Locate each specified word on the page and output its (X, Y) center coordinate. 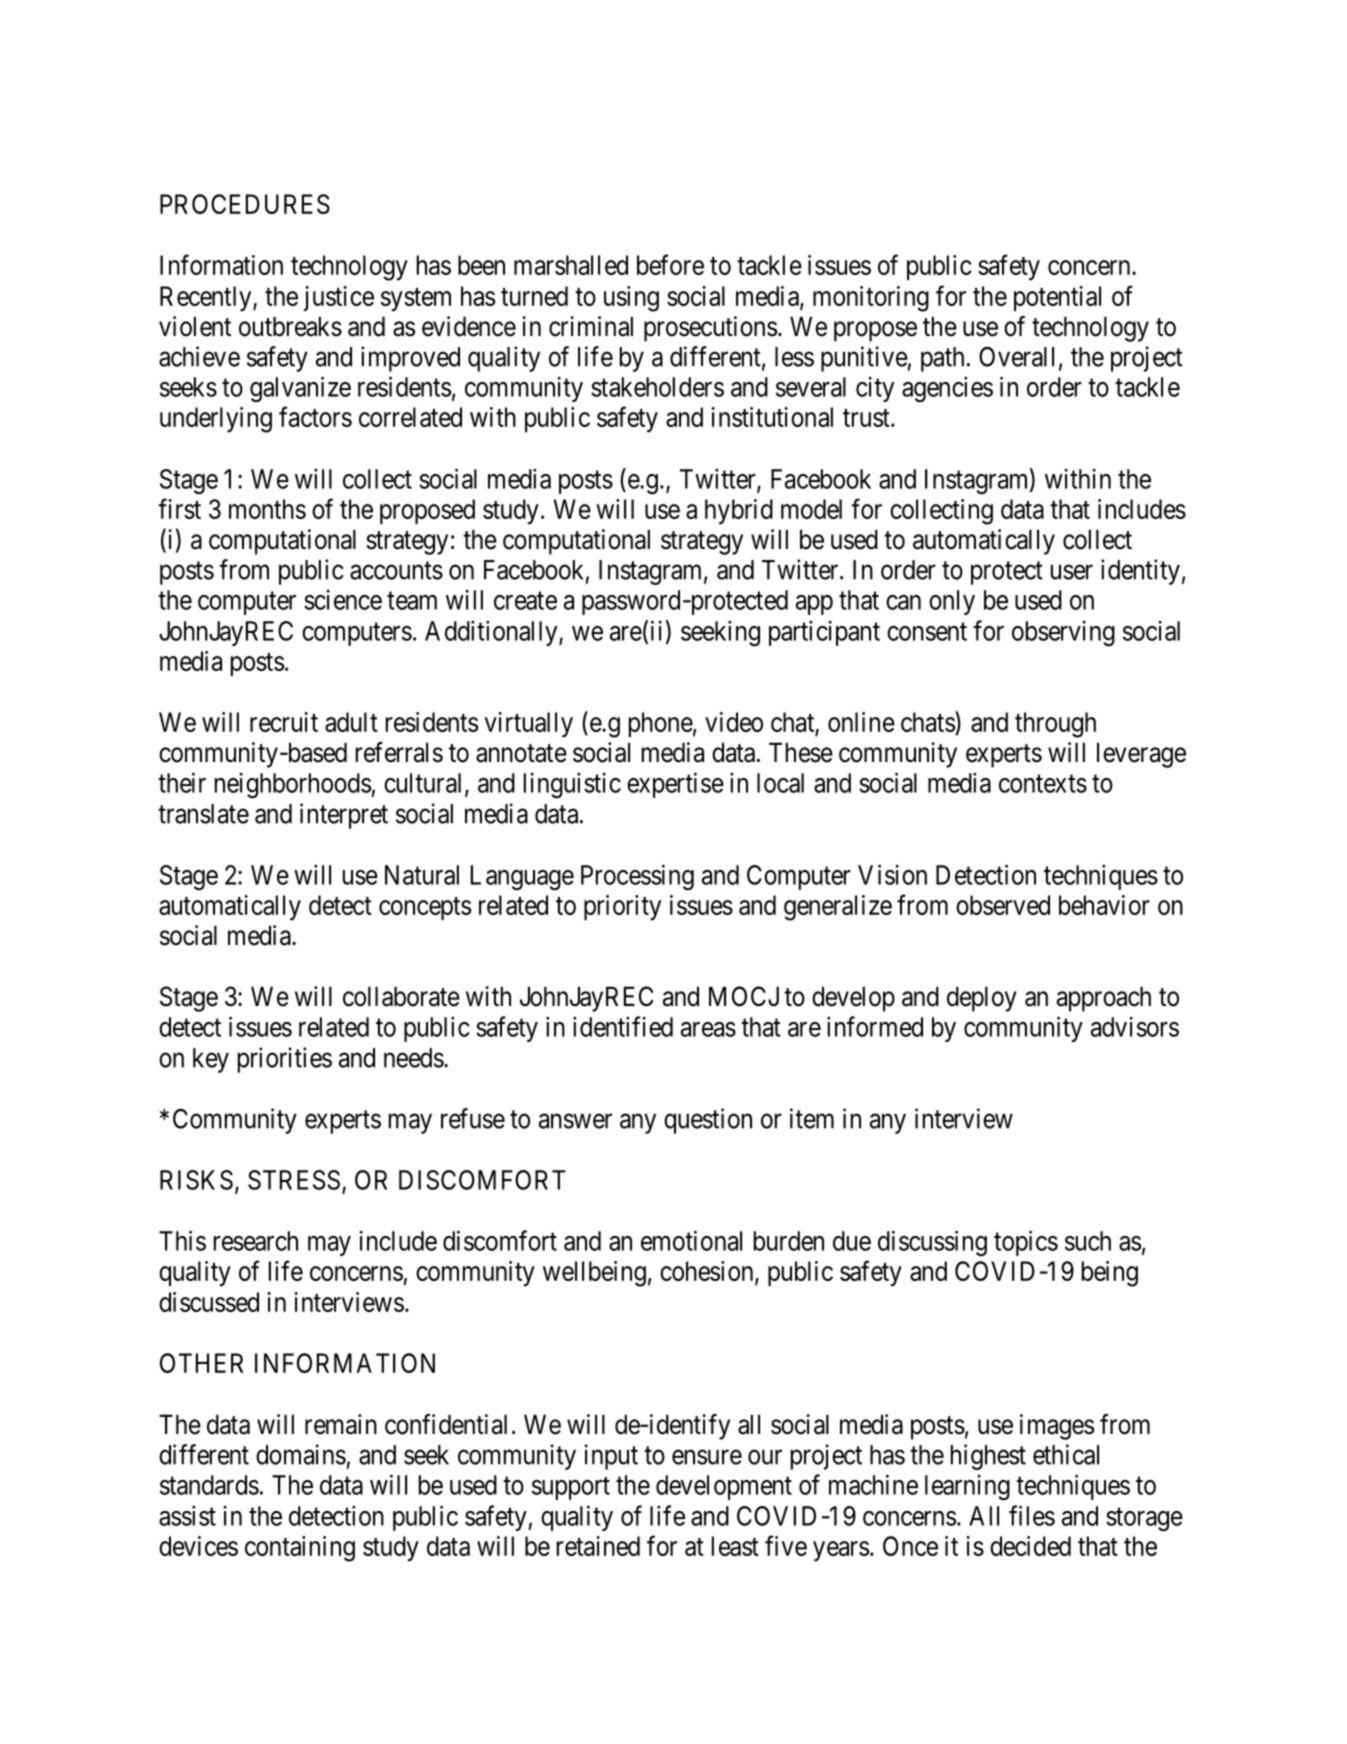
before (670, 264)
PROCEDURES (245, 204)
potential (1057, 298)
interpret (344, 816)
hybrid (739, 512)
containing (300, 1549)
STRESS (294, 1180)
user (1072, 572)
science (343, 600)
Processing (637, 877)
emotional (691, 1240)
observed (1003, 905)
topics (1026, 1243)
